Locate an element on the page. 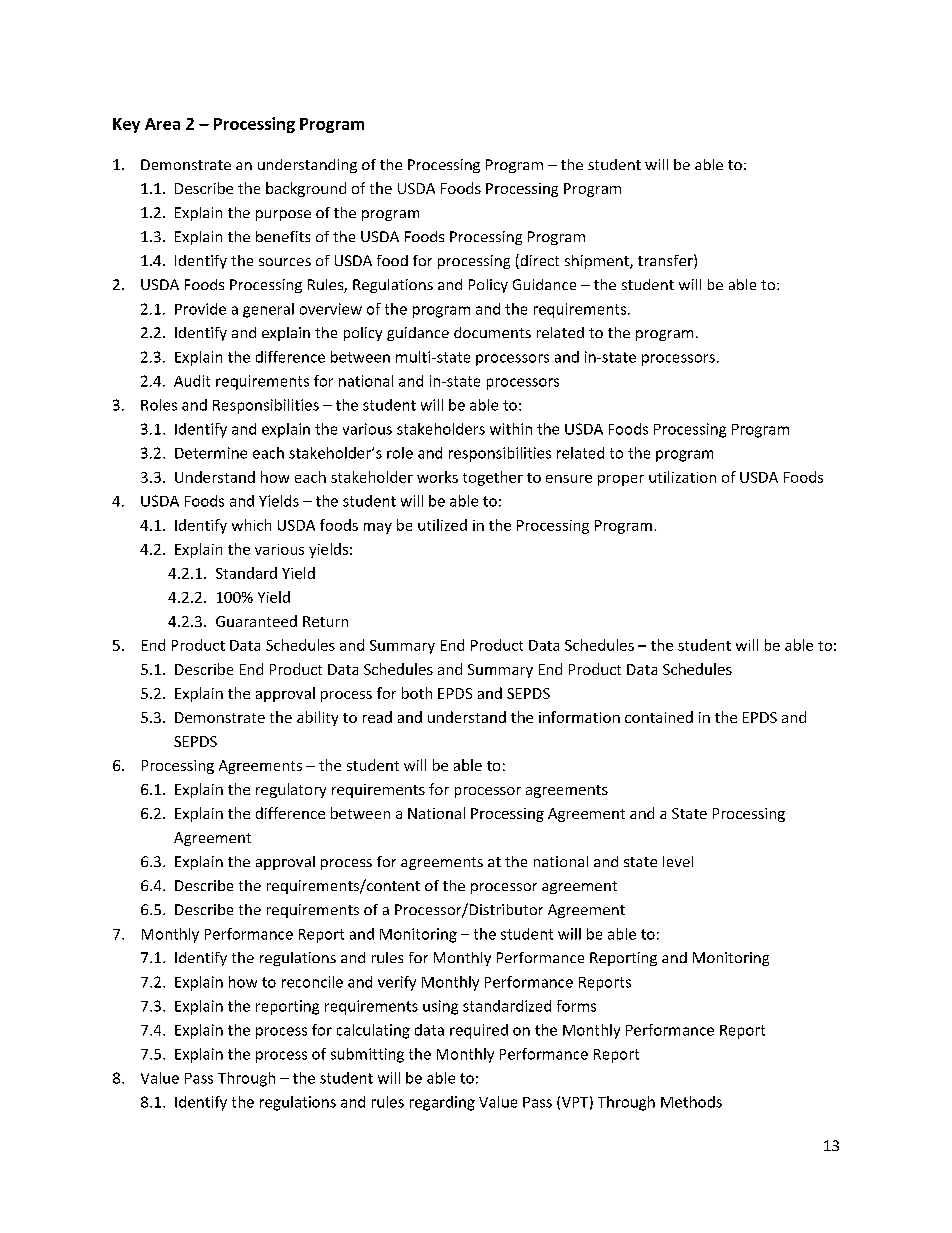  reconcile is located at coordinates (312, 982).
